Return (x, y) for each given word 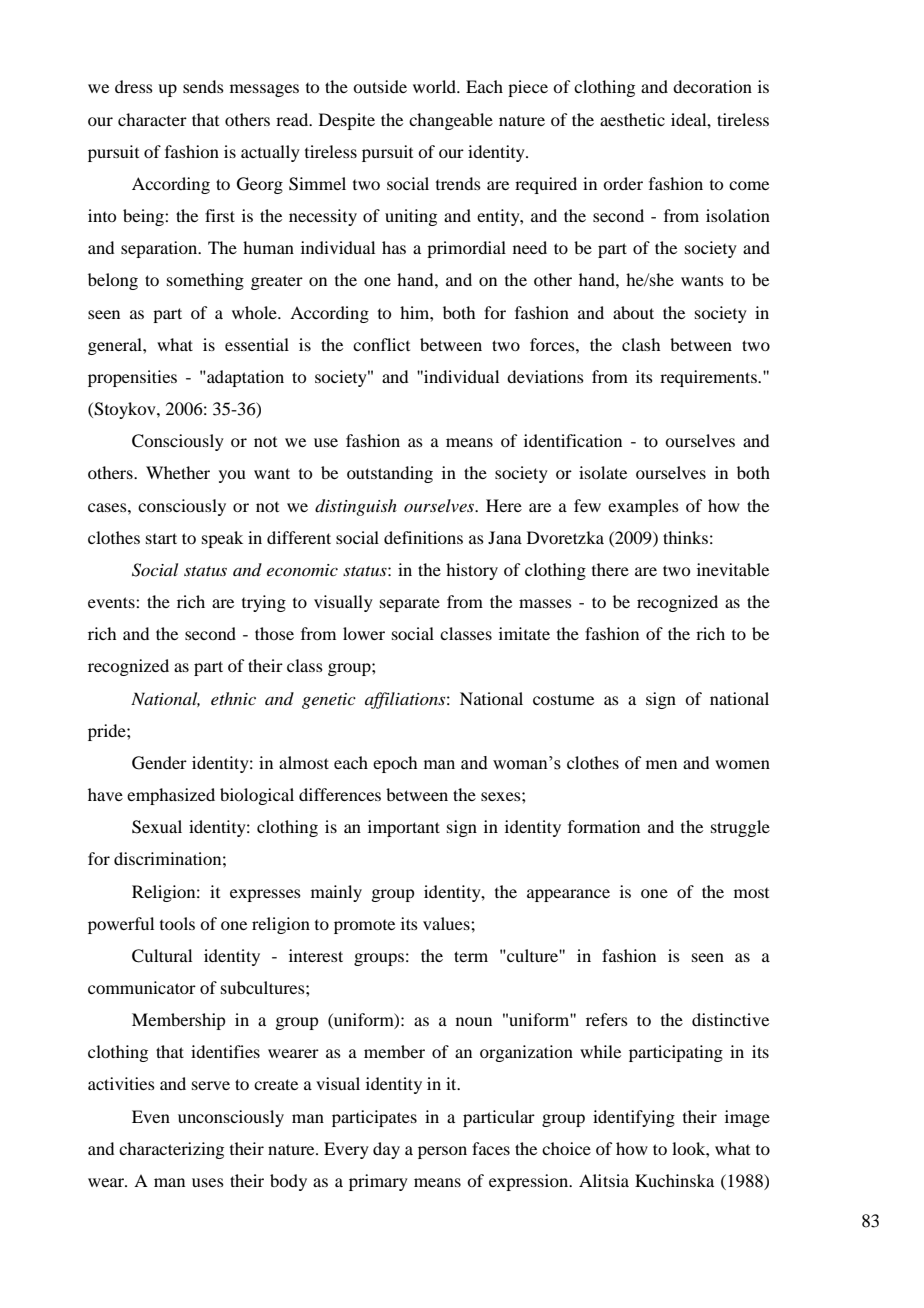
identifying (634, 1118)
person (442, 1152)
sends (203, 86)
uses (208, 1182)
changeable (451, 121)
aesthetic (632, 119)
